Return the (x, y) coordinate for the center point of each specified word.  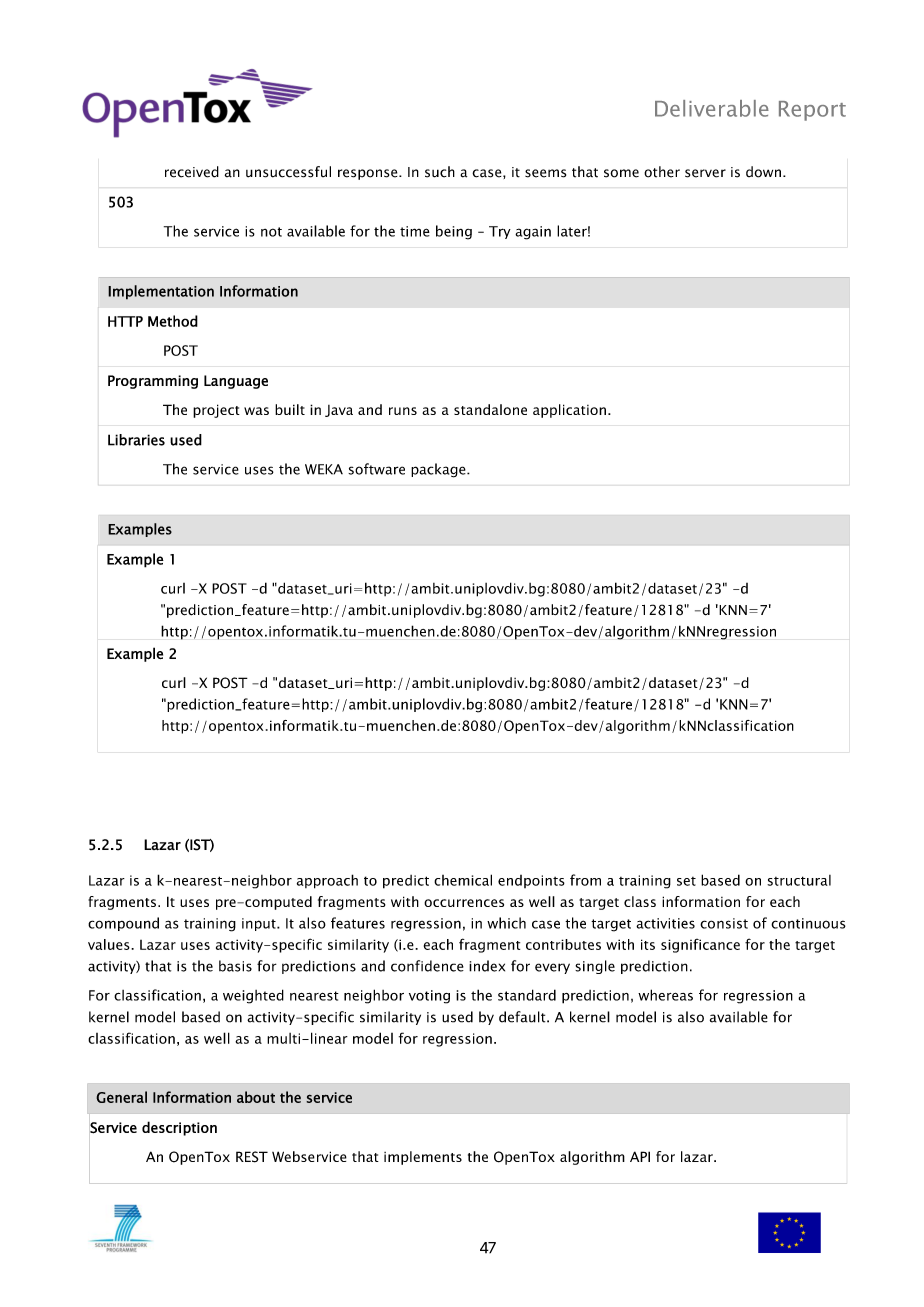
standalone (490, 409)
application (569, 411)
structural (799, 880)
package (439, 470)
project (216, 411)
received (192, 172)
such (440, 172)
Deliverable (712, 108)
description (179, 1128)
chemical (463, 880)
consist (724, 923)
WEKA (324, 469)
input (260, 924)
